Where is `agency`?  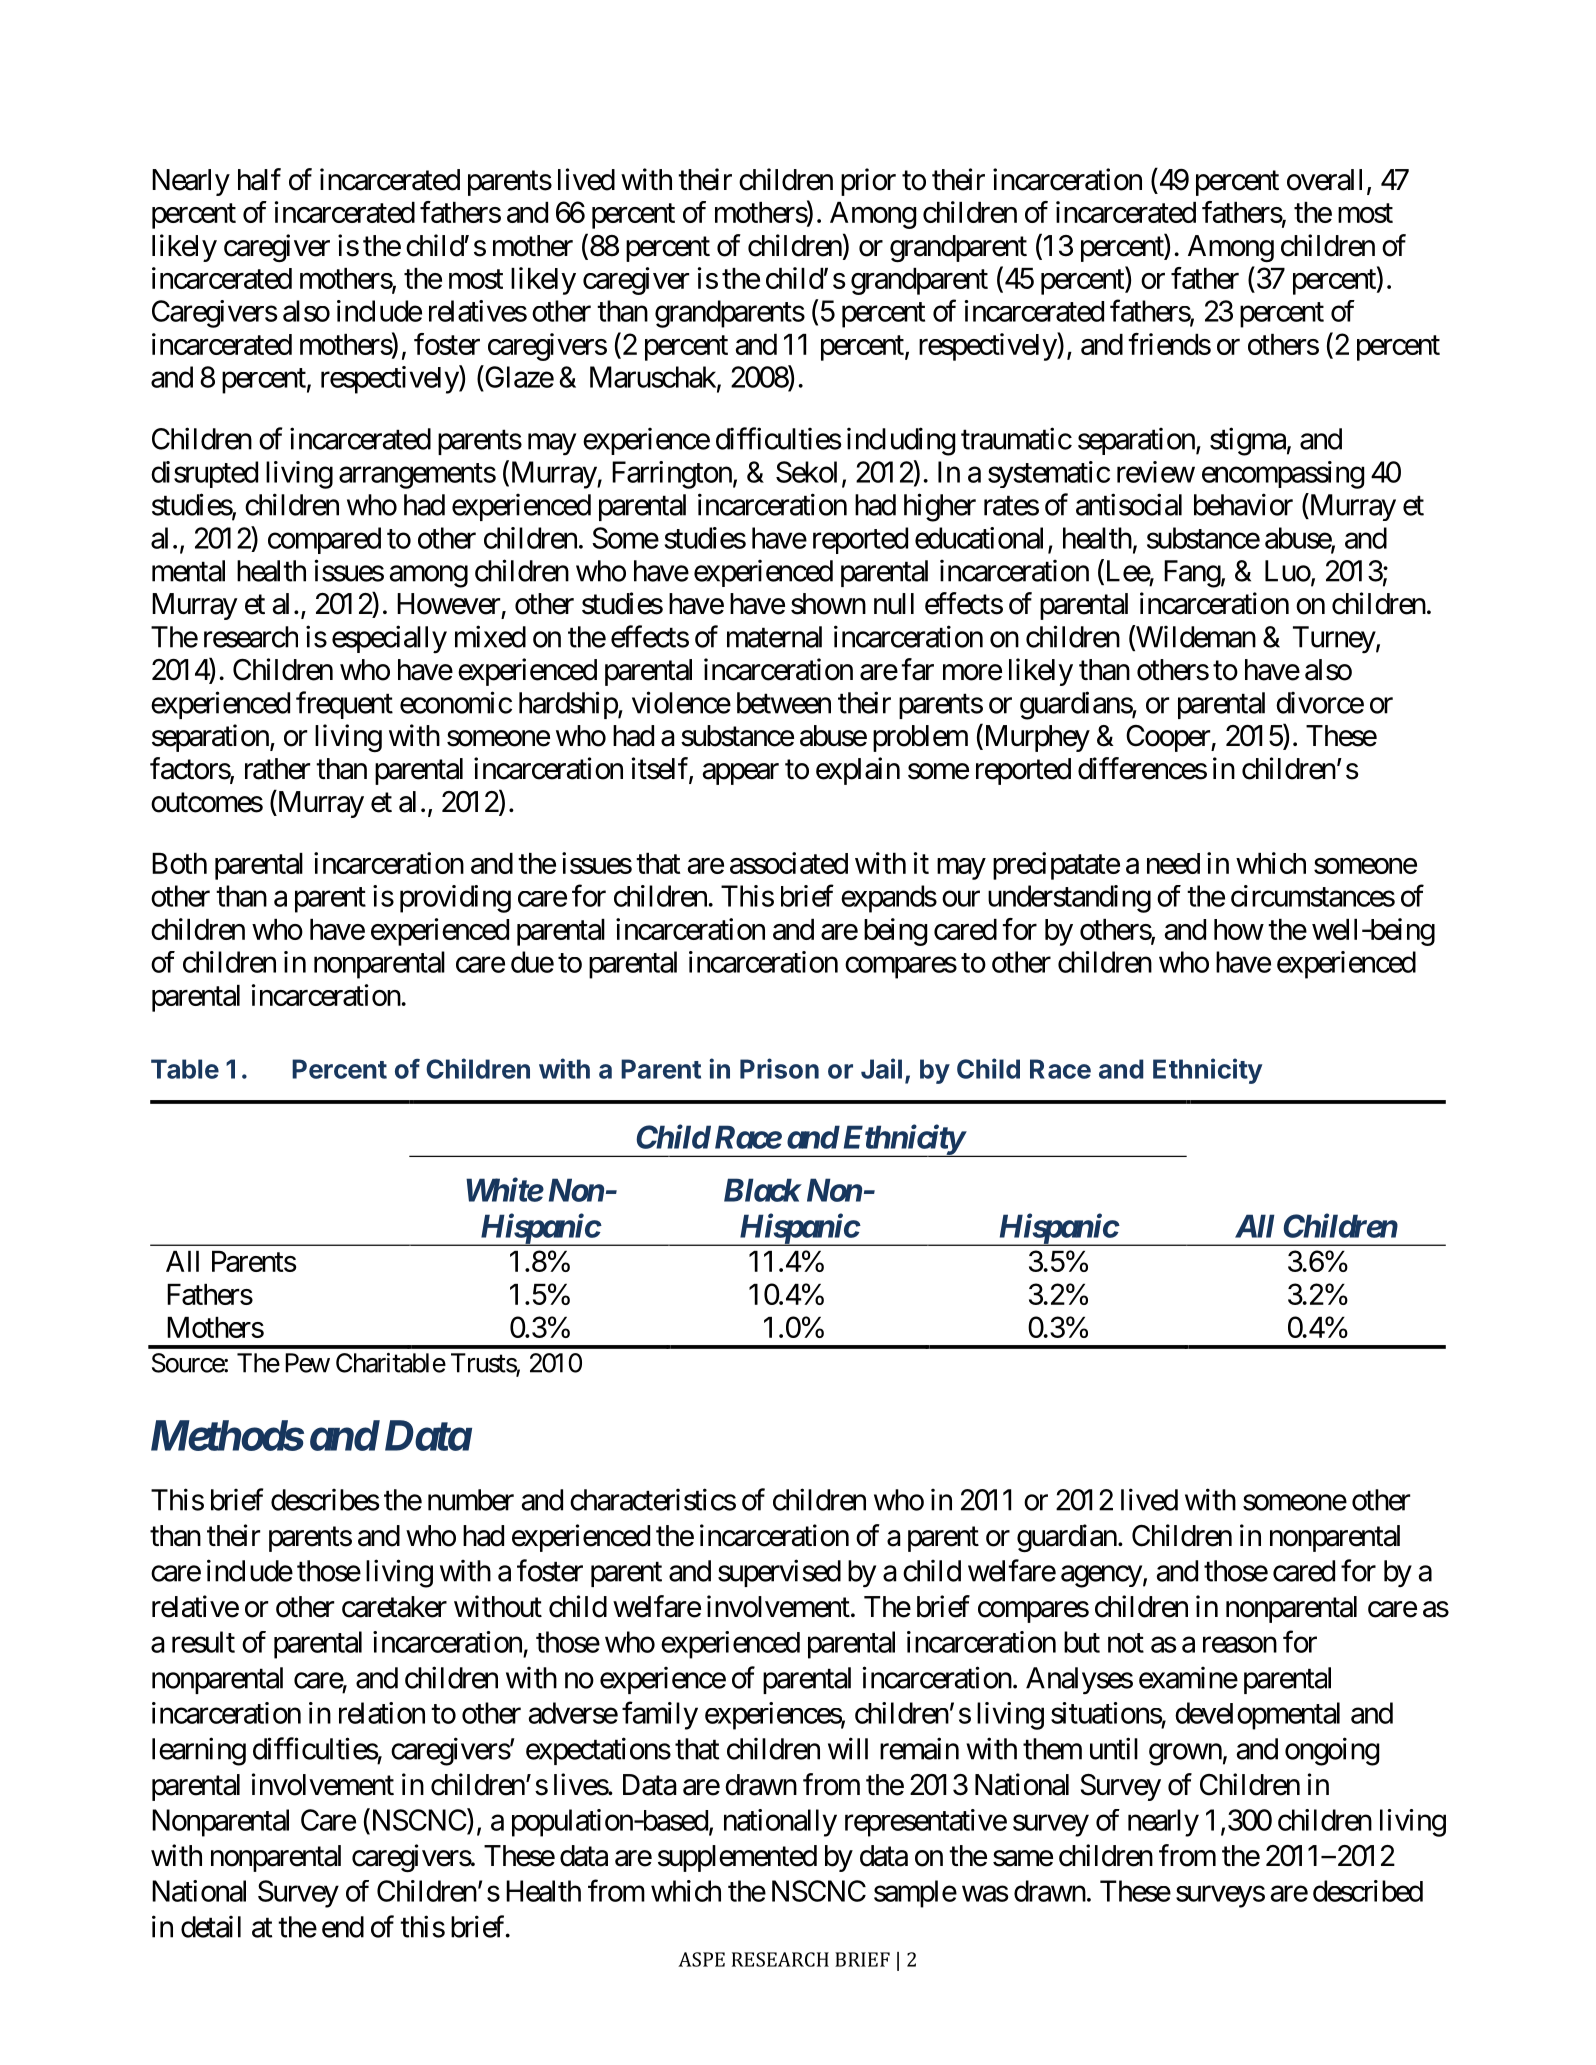
agency is located at coordinates (1101, 1577).
